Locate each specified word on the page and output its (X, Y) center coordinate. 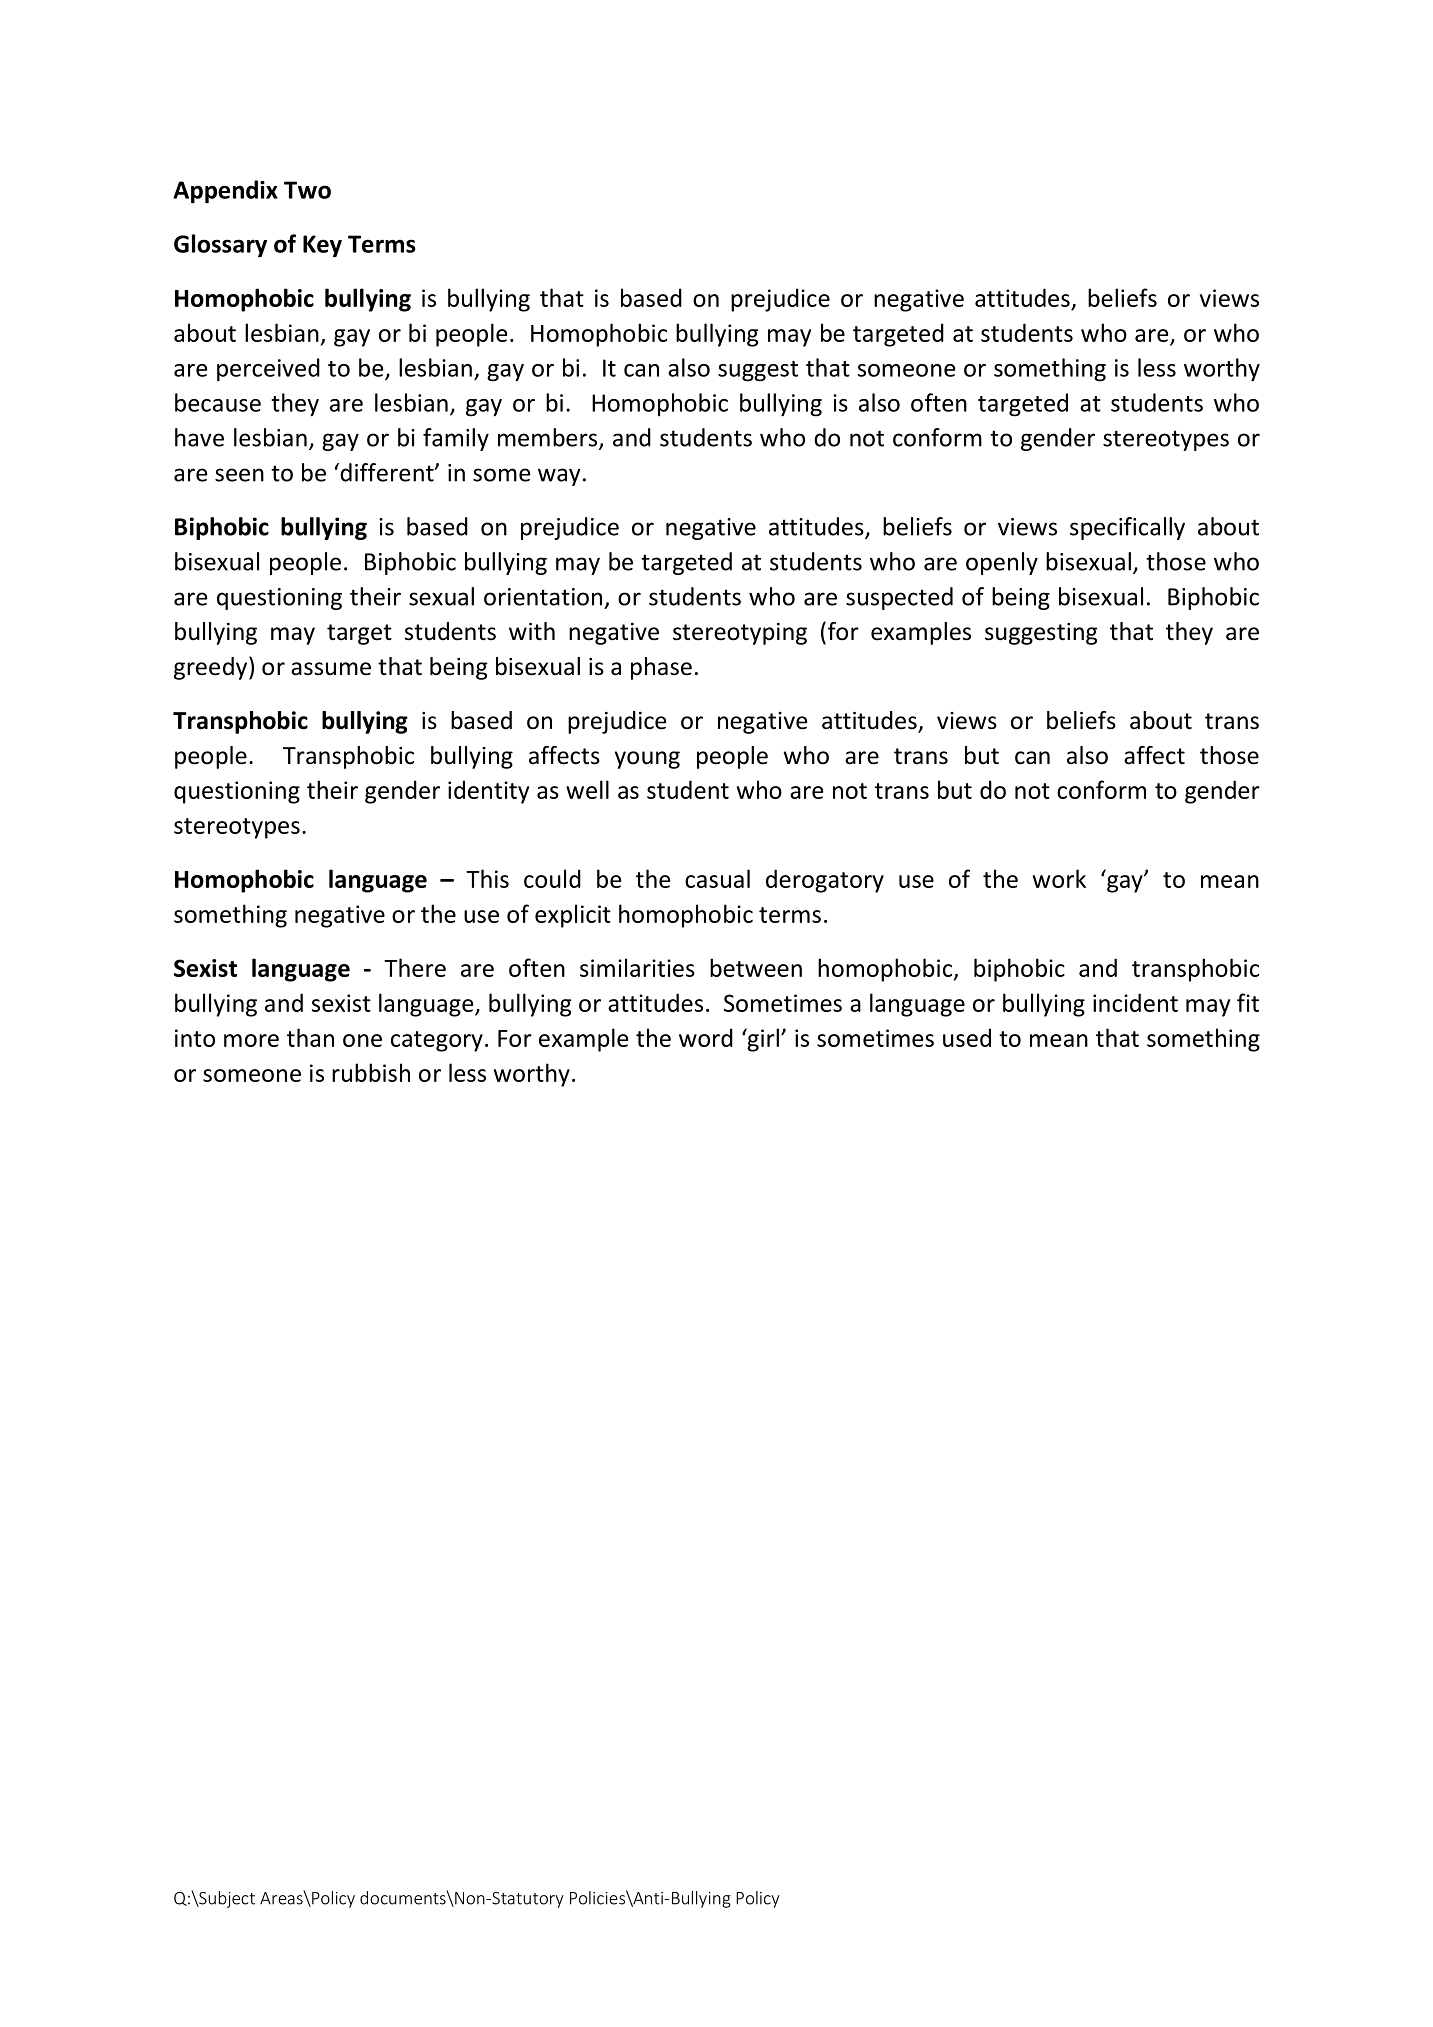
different (387, 472)
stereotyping (740, 634)
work (1059, 878)
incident (1135, 1002)
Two (307, 190)
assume (331, 669)
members (549, 438)
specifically (1127, 528)
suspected (899, 598)
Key (322, 246)
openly (1002, 563)
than (310, 1037)
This (487, 878)
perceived (268, 370)
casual (717, 878)
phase (661, 668)
